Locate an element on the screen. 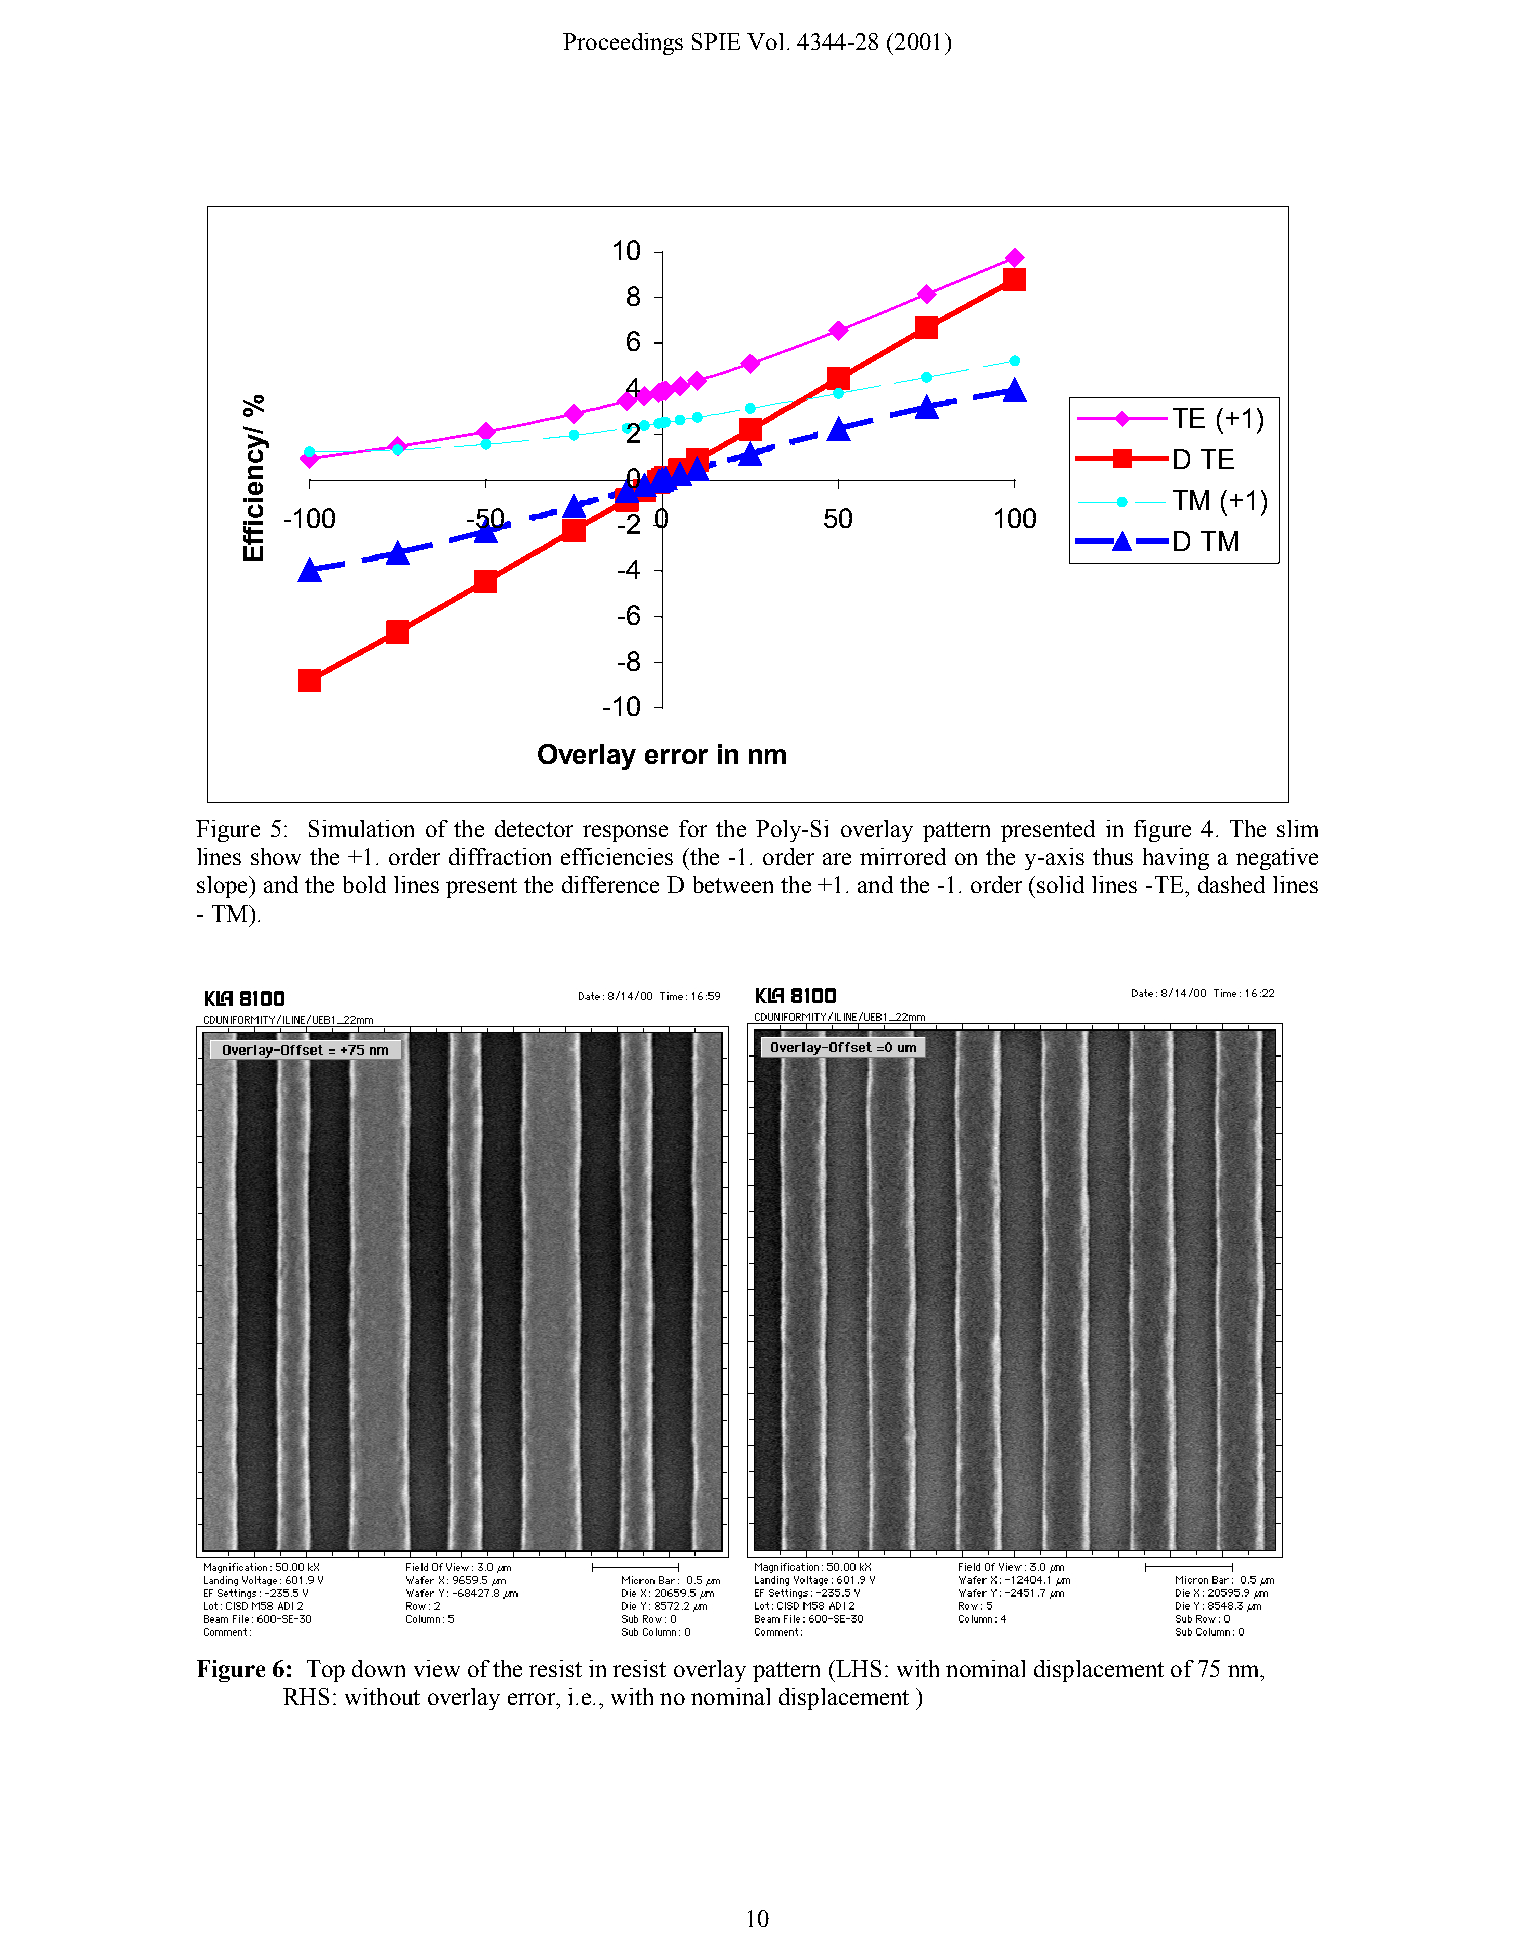 The image size is (1515, 1960). are is located at coordinates (837, 859).
